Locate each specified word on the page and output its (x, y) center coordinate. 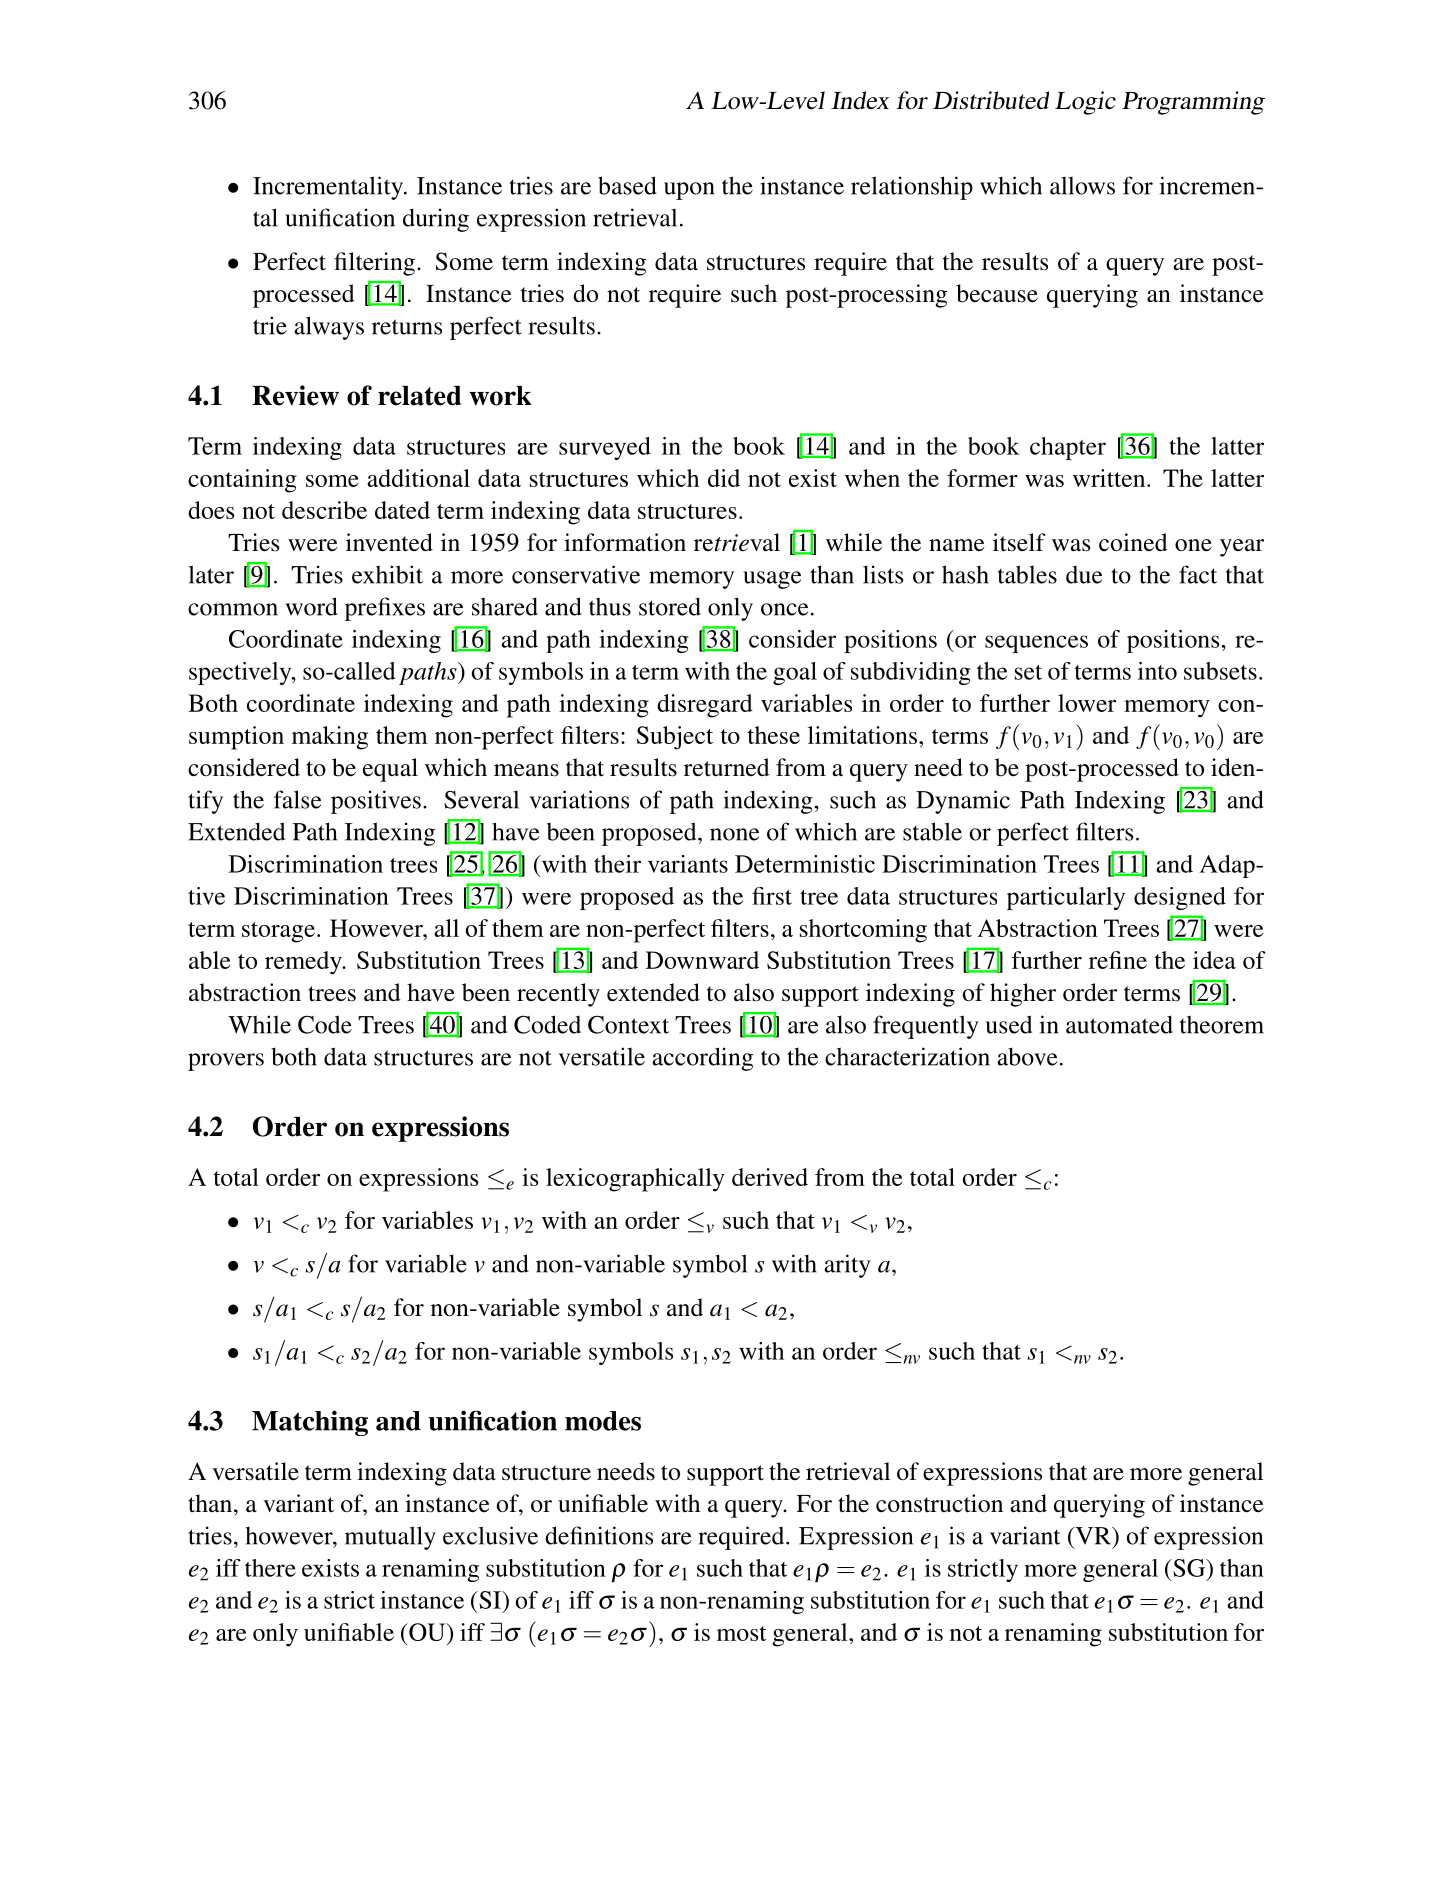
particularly (1066, 898)
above (1027, 1056)
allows (1082, 186)
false (297, 799)
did (724, 478)
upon (689, 191)
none (734, 834)
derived (770, 1177)
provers (226, 1062)
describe (324, 510)
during (436, 220)
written (1110, 478)
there (270, 1568)
